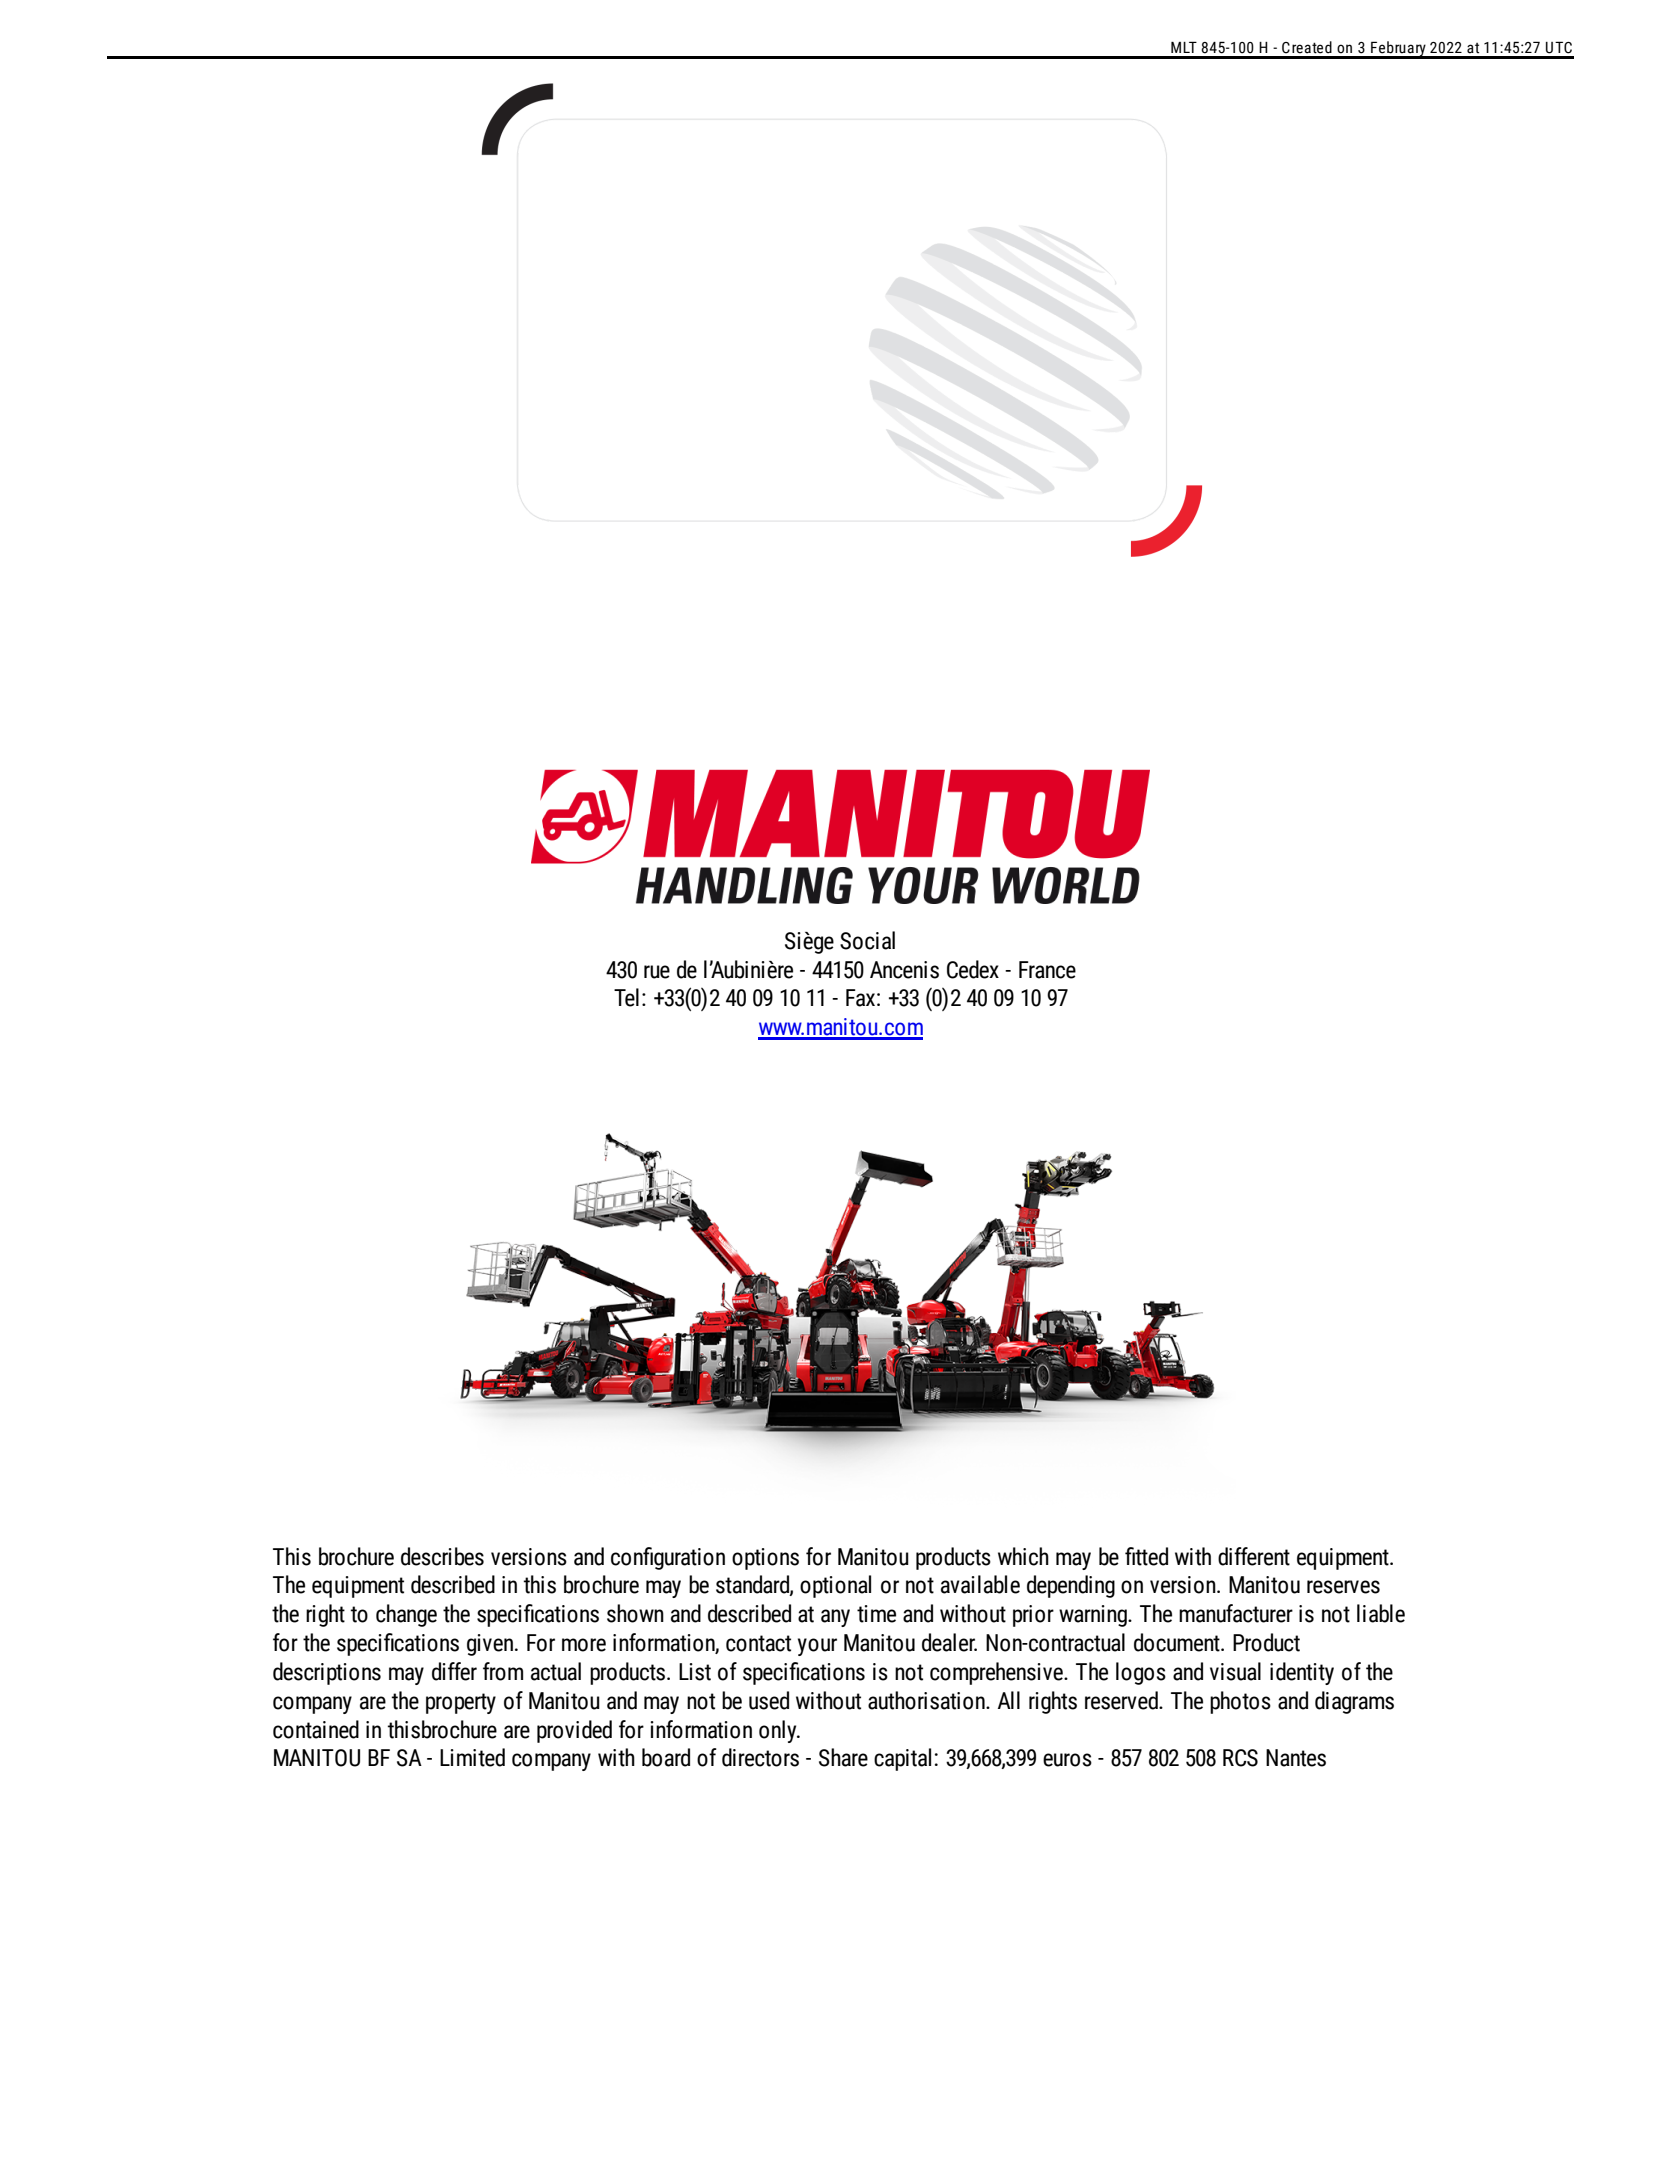 This image has width=1679, height=2173. What do you see at coordinates (1398, 50) in the image?
I see `February` at bounding box center [1398, 50].
